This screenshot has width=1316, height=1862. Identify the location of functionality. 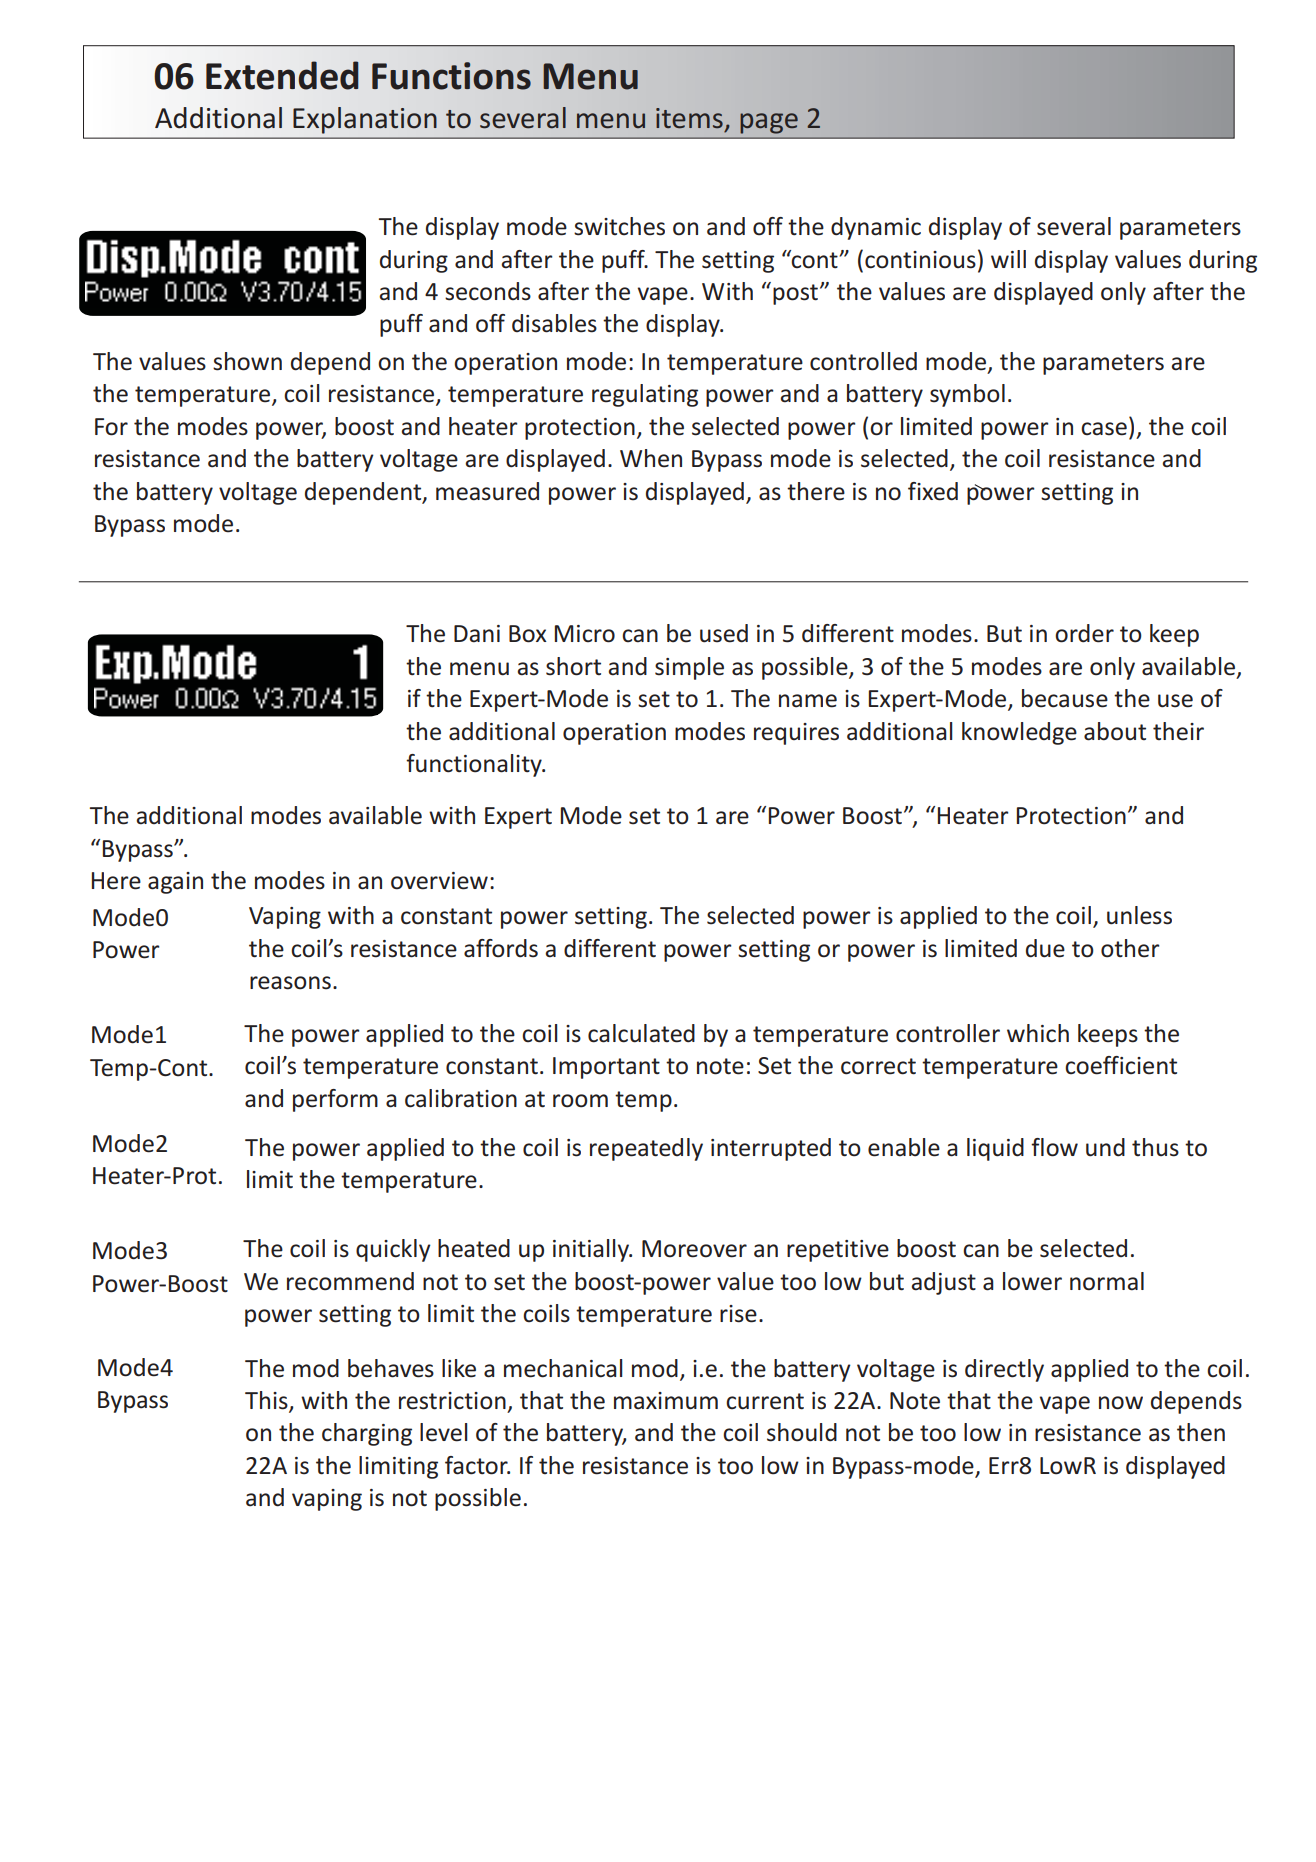
(475, 765).
